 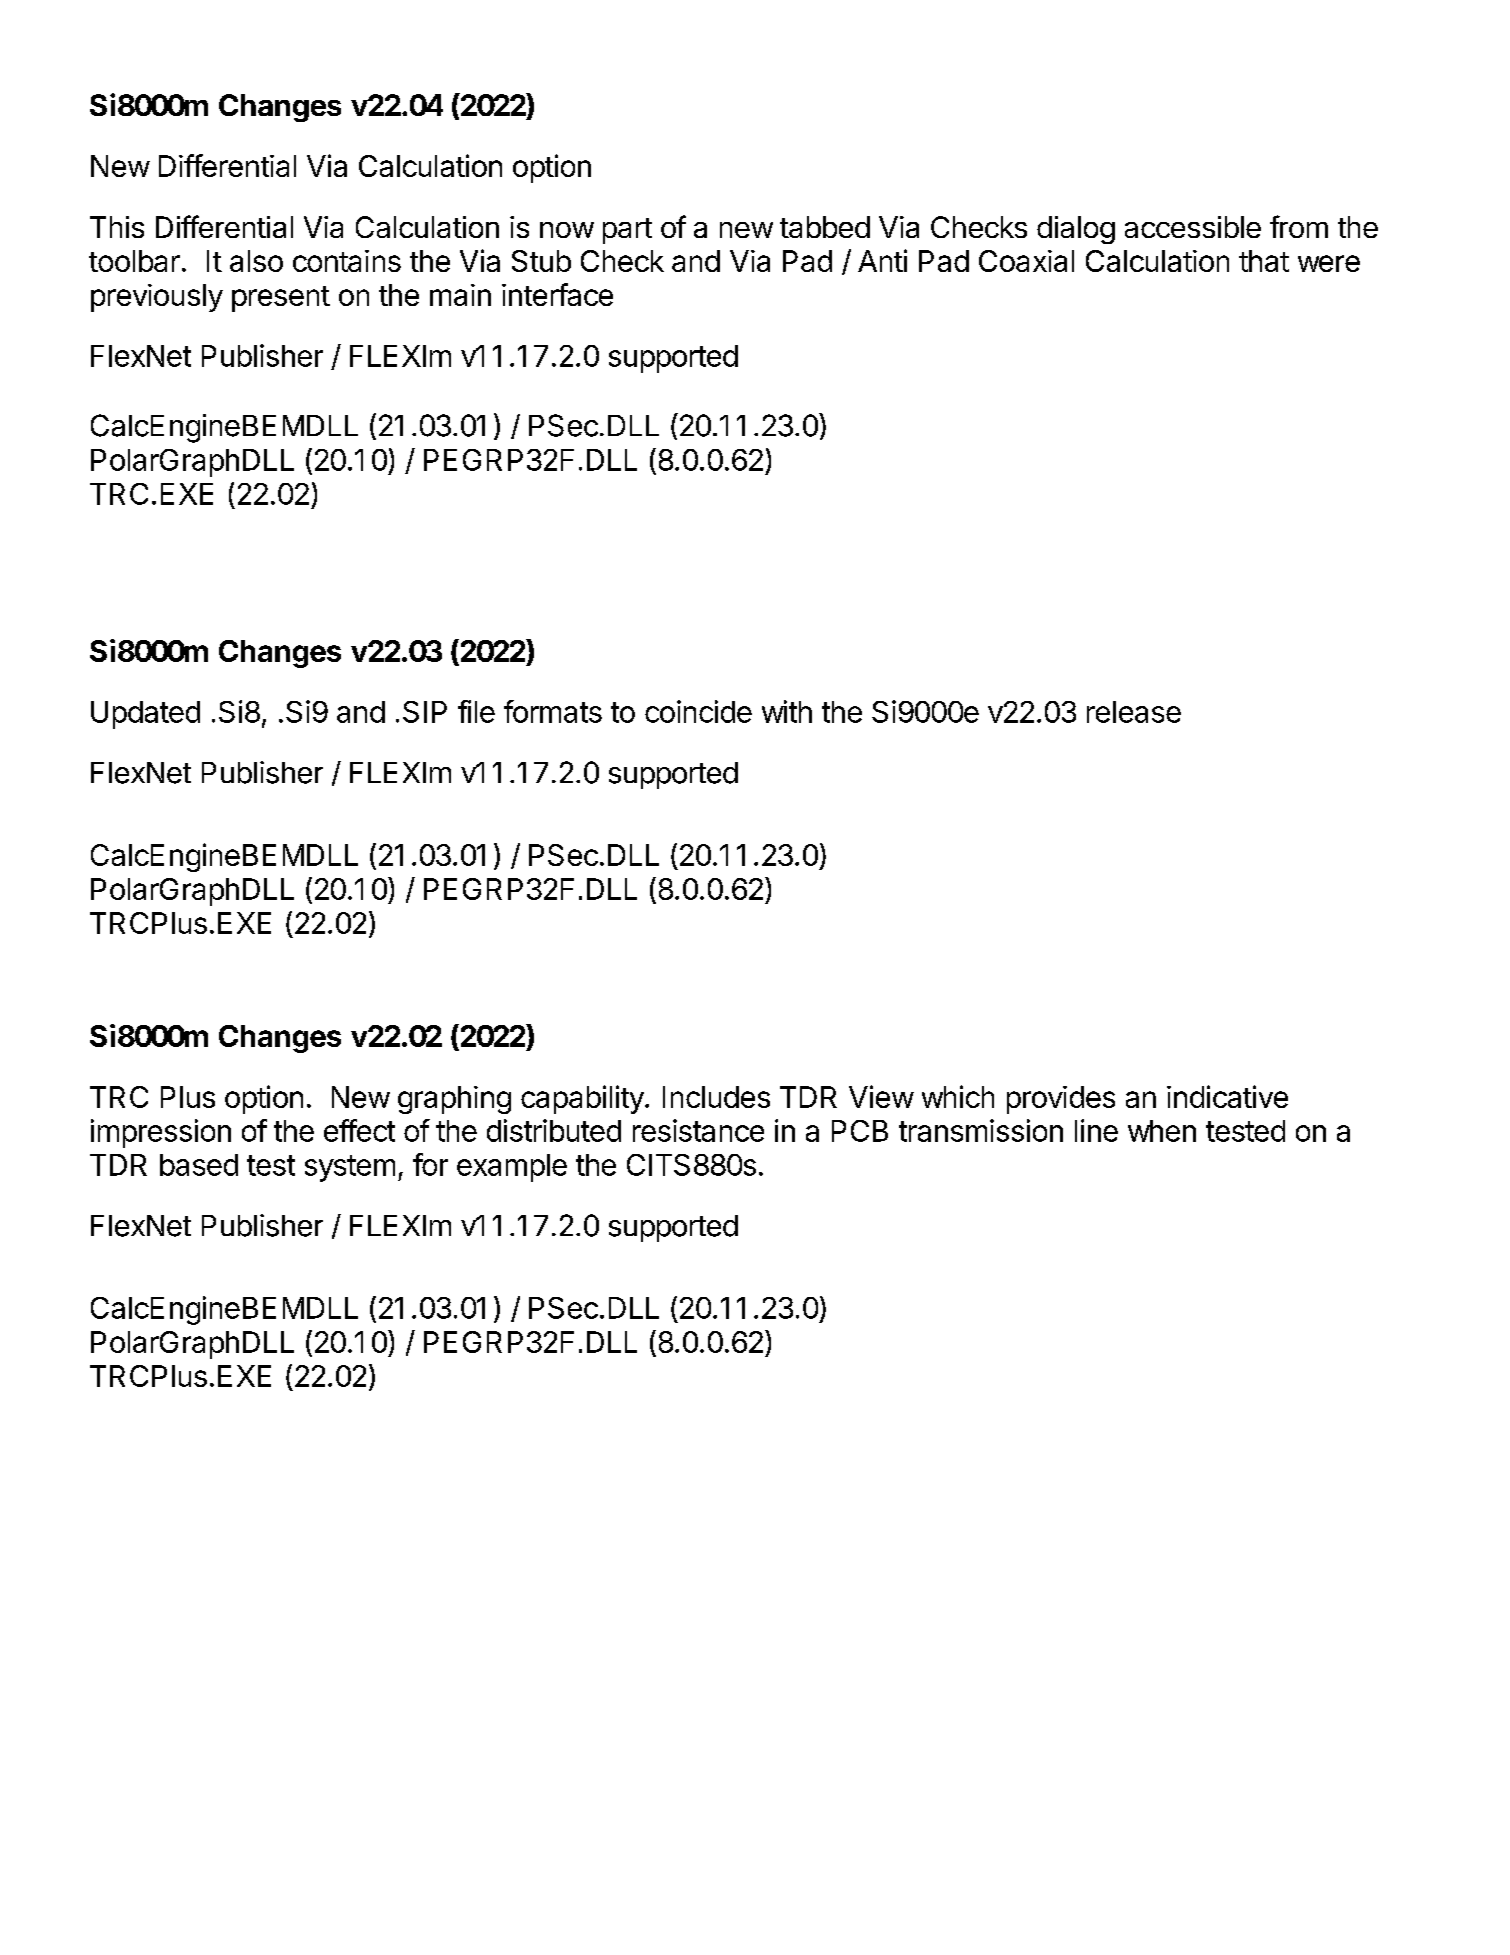 I want to click on based, so click(x=199, y=1165).
